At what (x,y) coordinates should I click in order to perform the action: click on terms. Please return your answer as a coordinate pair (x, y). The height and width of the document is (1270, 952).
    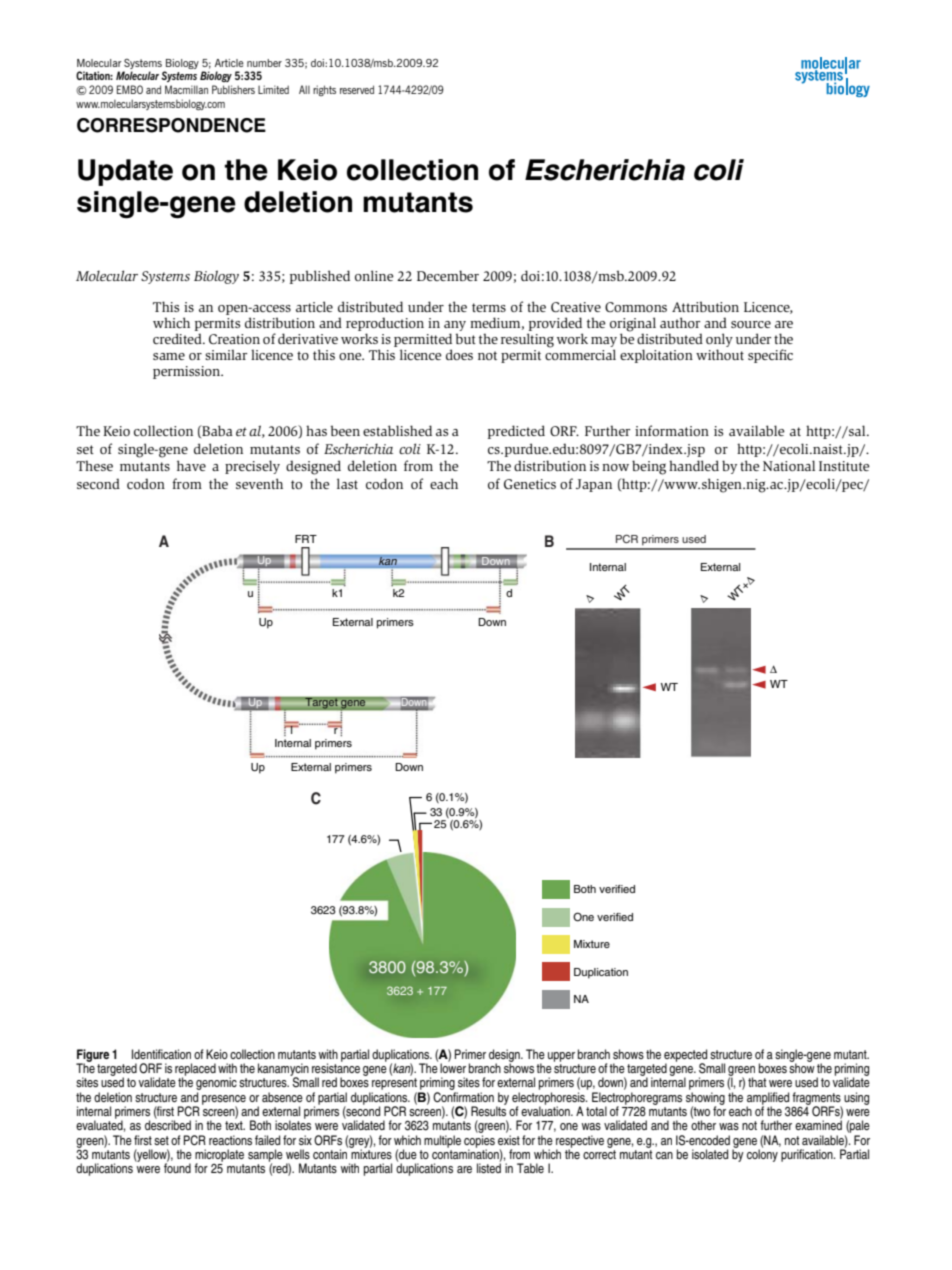
    Looking at the image, I should click on (489, 307).
